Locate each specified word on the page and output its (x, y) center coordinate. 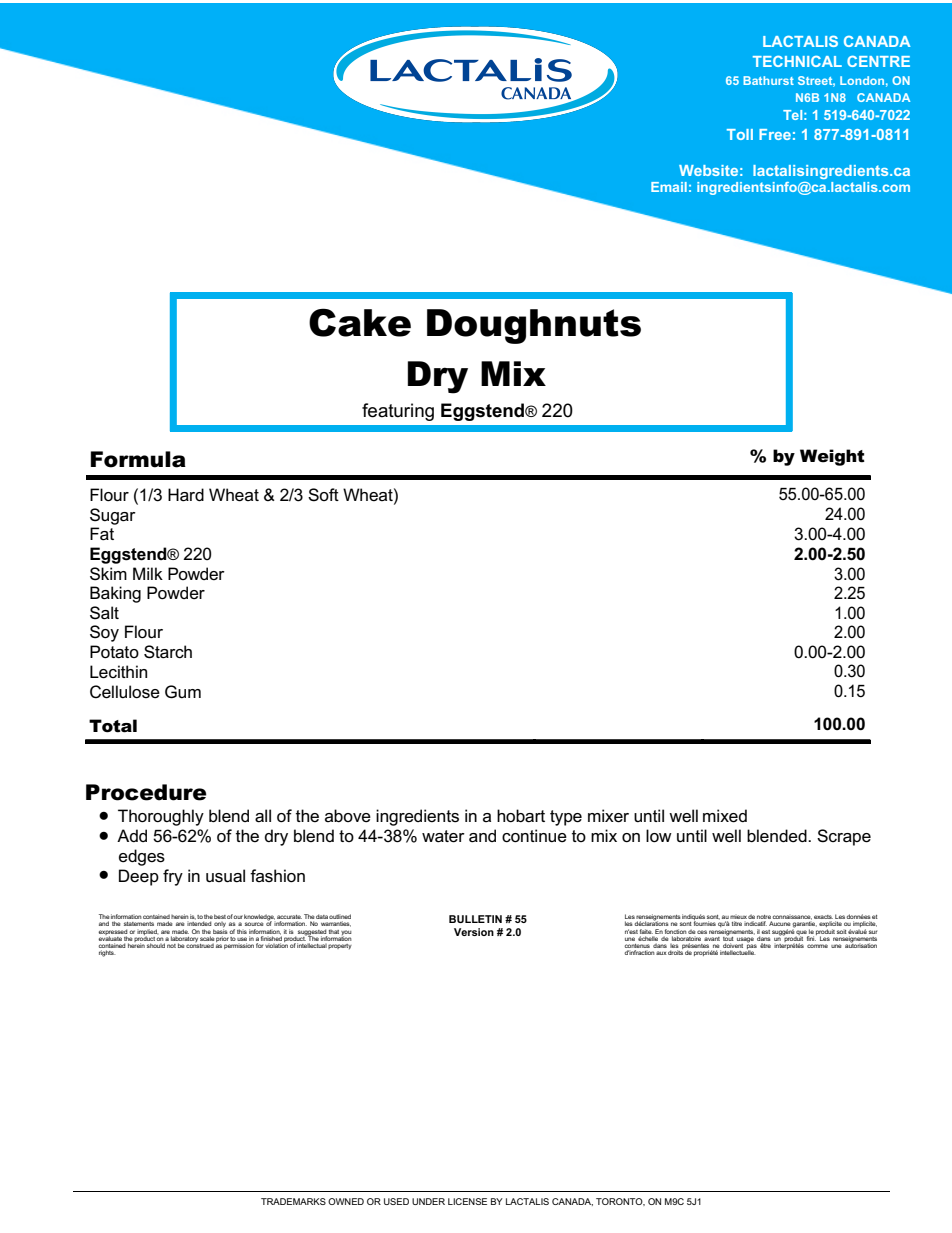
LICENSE (467, 1201)
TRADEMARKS (293, 1201)
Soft (323, 495)
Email (669, 187)
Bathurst (768, 80)
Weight (832, 457)
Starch (168, 652)
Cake (360, 322)
